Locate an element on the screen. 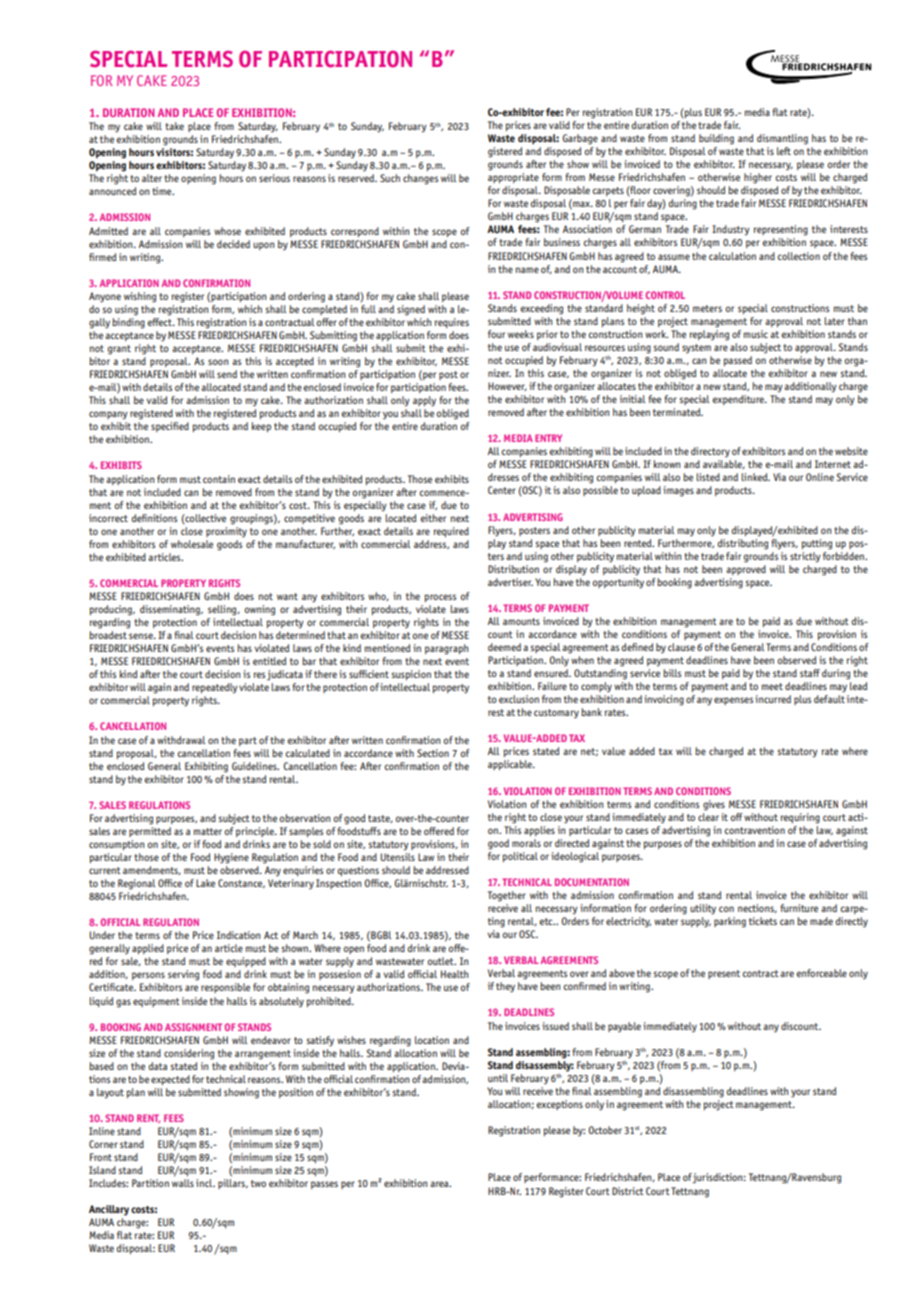 This screenshot has width=924, height=1308. appropriate is located at coordinates (513, 178).
